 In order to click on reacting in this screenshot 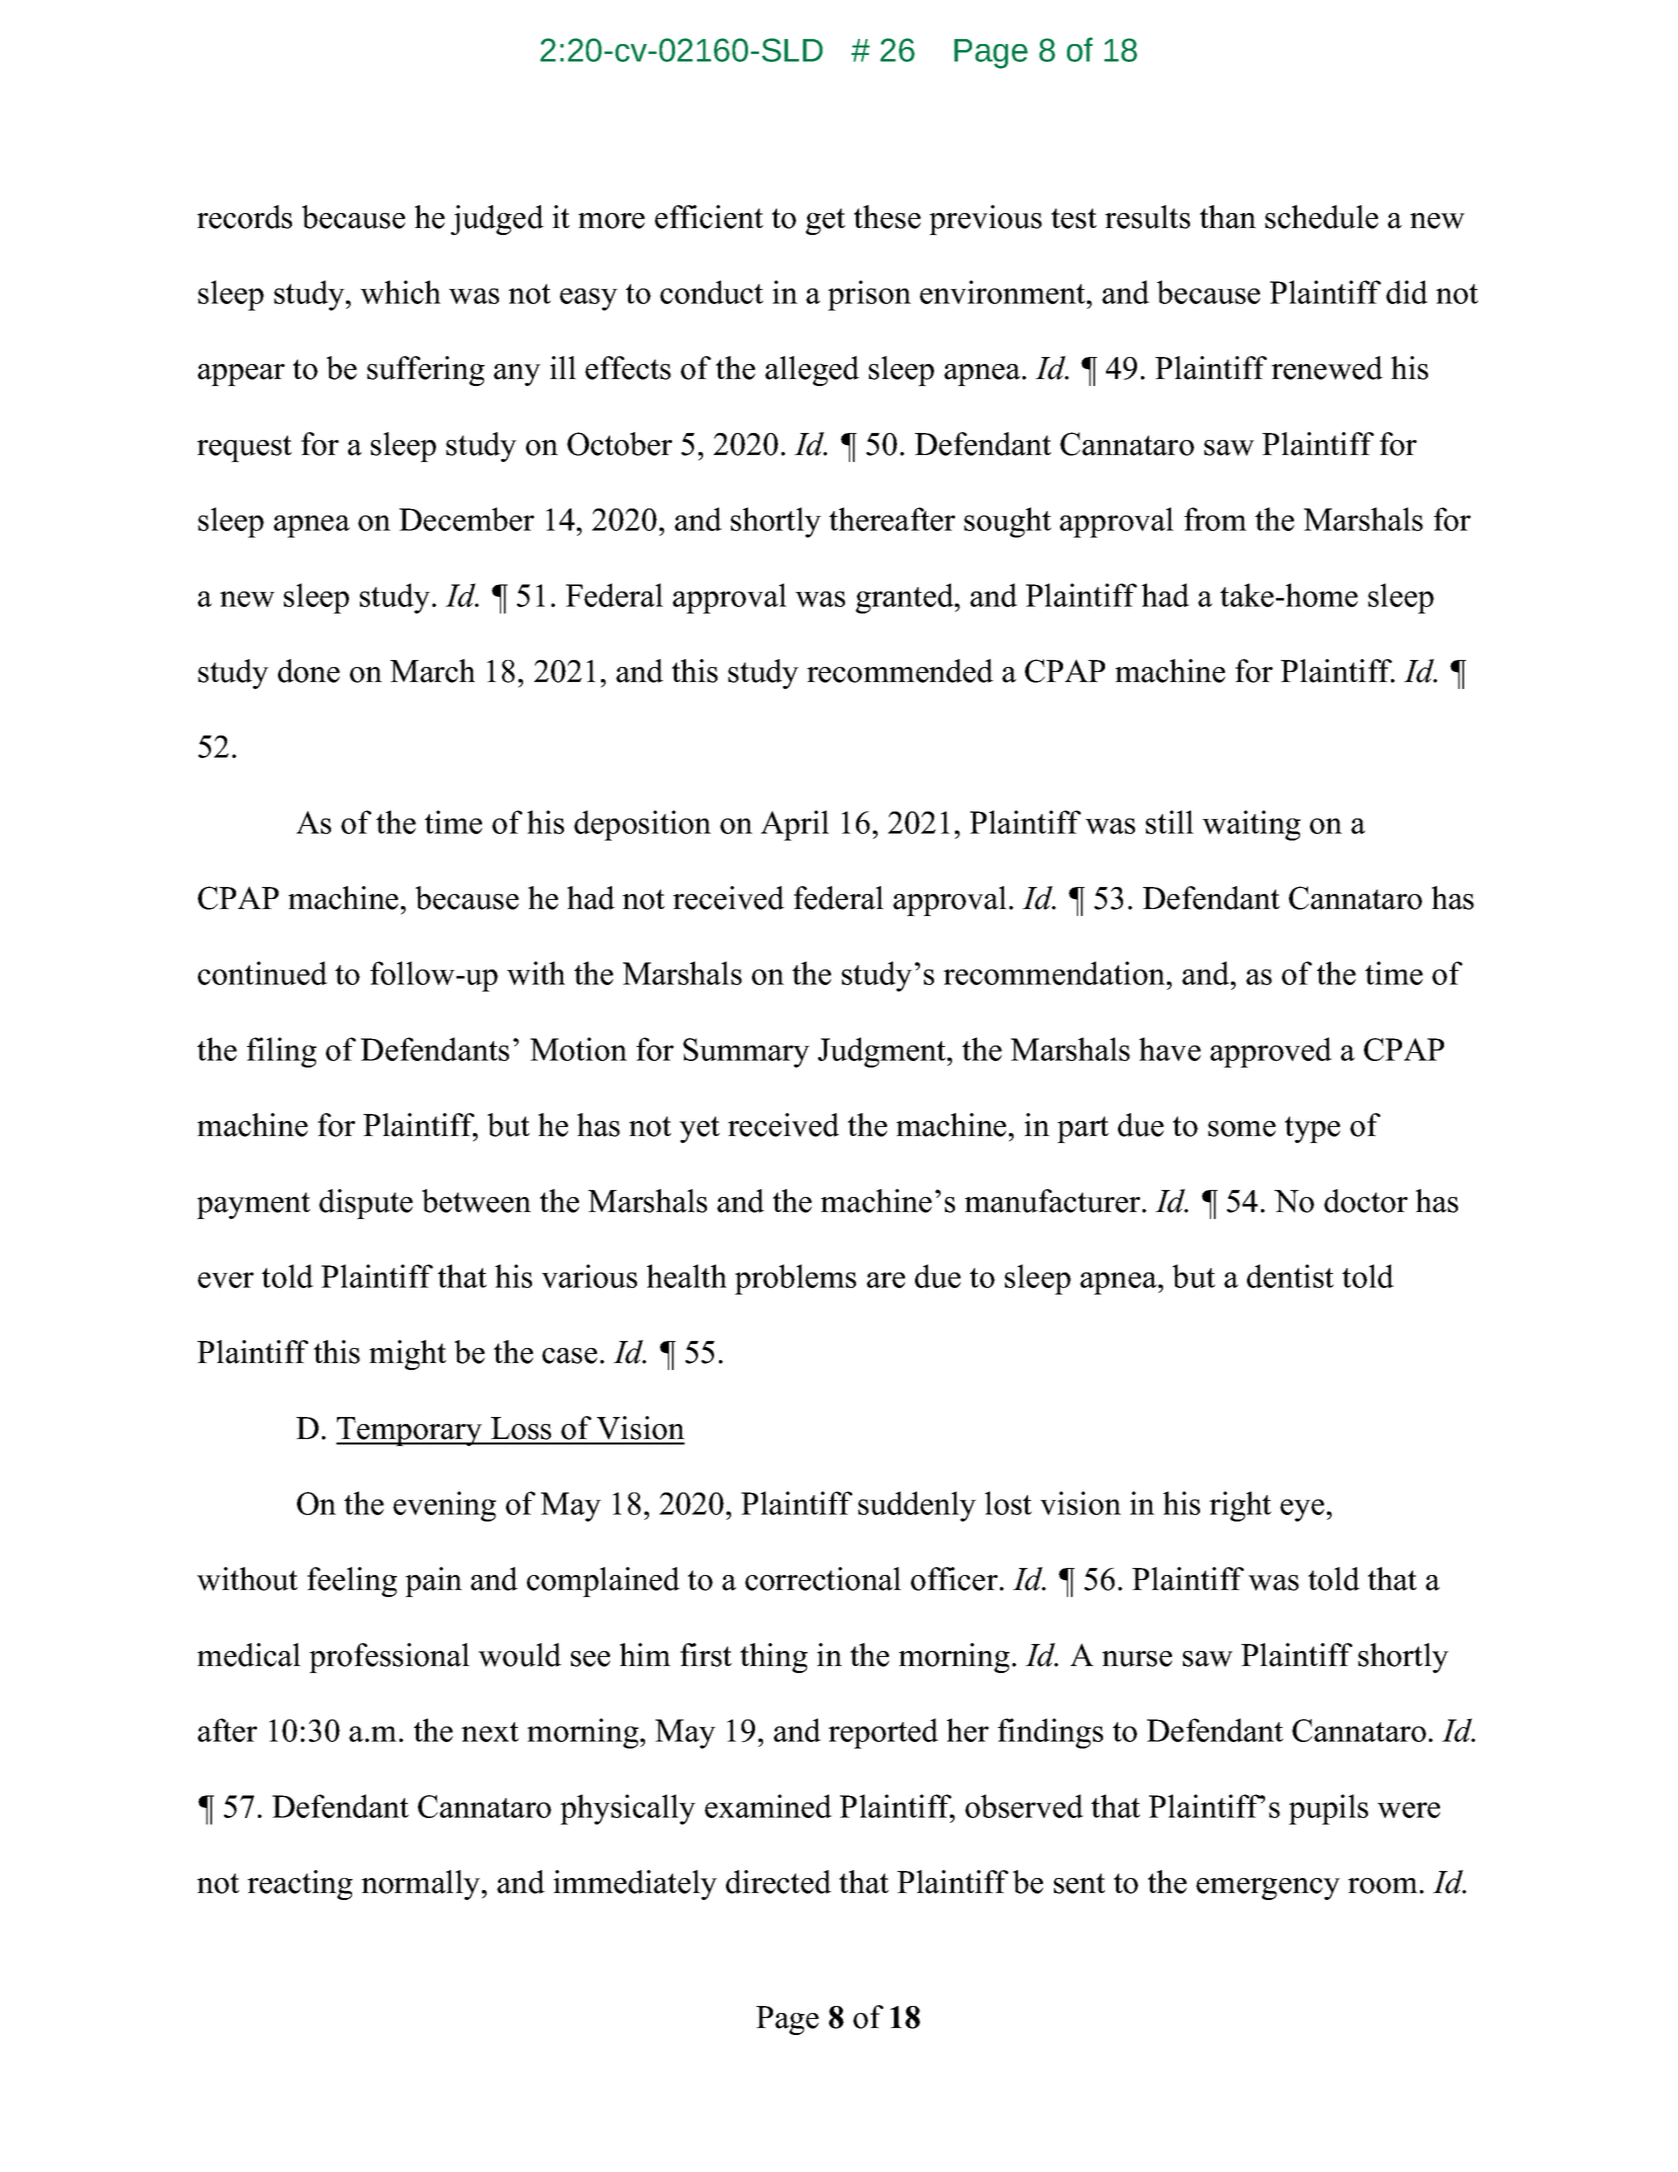, I will do `click(300, 1885)`.
